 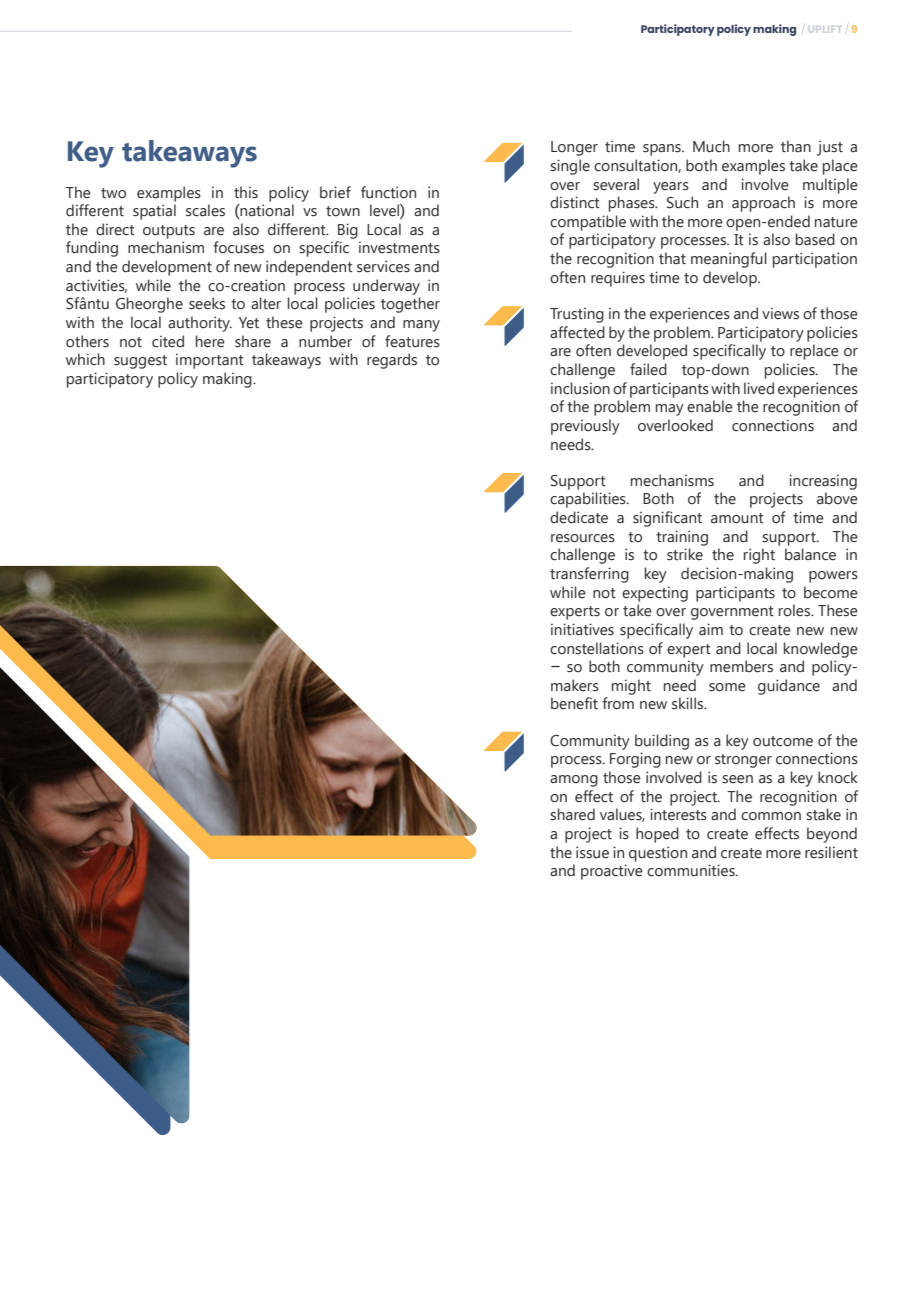 I want to click on suggest, so click(x=140, y=362).
